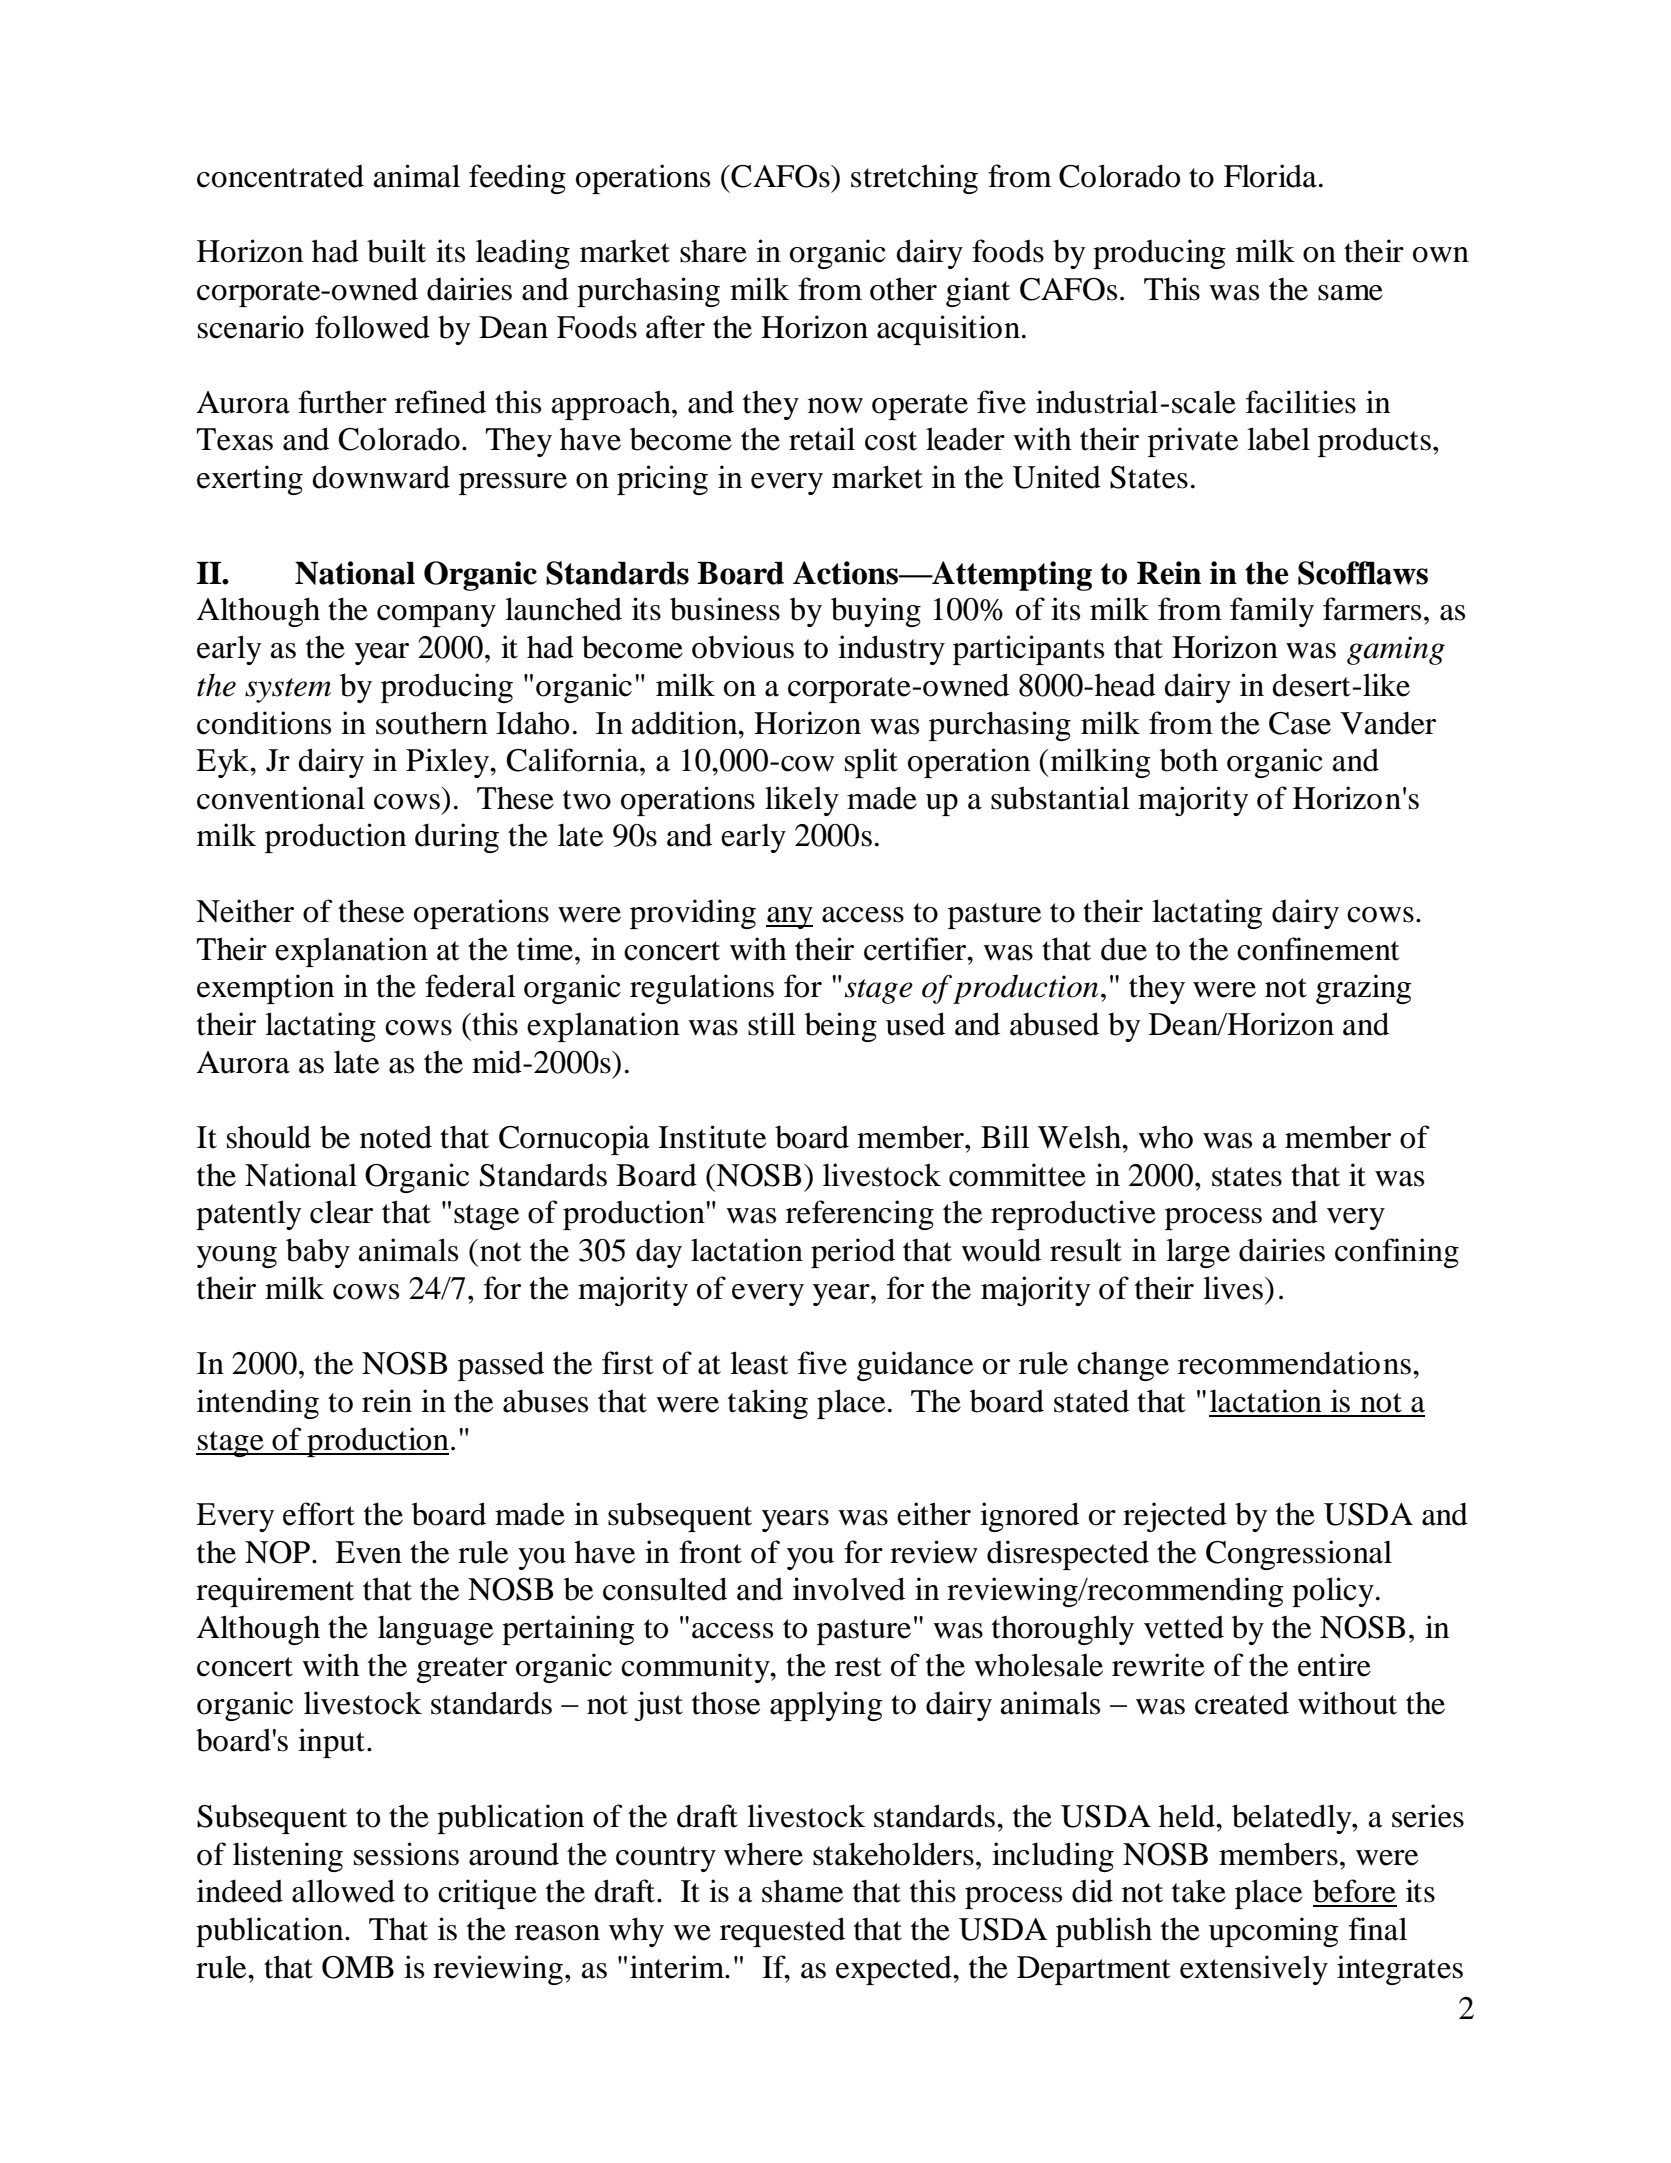 The height and width of the page is (2163, 1671). What do you see at coordinates (343, 1891) in the page?
I see `allowed` at bounding box center [343, 1891].
